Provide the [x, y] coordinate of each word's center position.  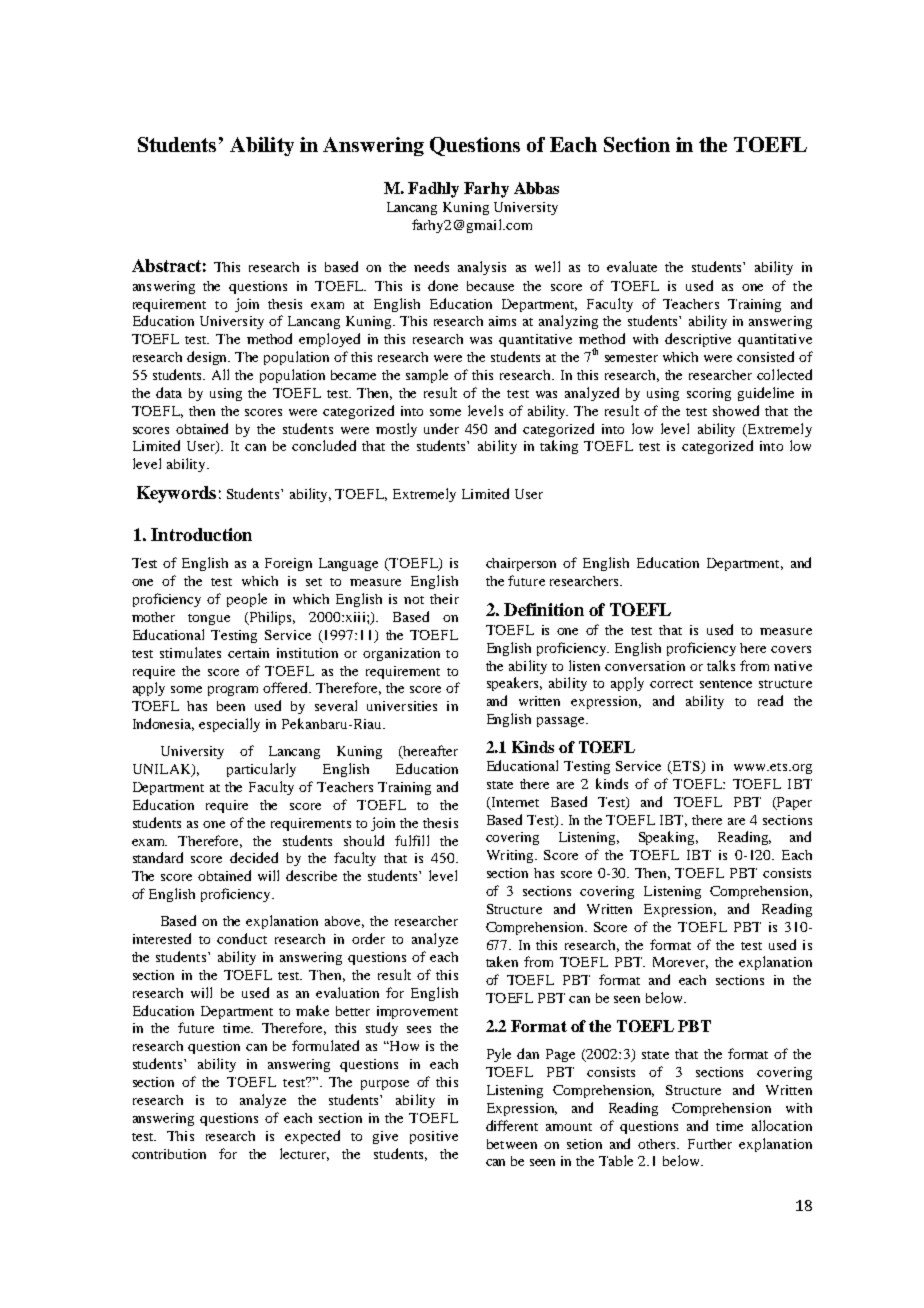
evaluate [632, 266]
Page [560, 1055]
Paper [793, 803]
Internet [514, 803]
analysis [482, 268]
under [441, 428]
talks [721, 665]
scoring [709, 394]
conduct [242, 938]
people [247, 600]
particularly [261, 770]
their [444, 599]
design [208, 358]
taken [502, 961]
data [169, 392]
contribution [169, 1154]
